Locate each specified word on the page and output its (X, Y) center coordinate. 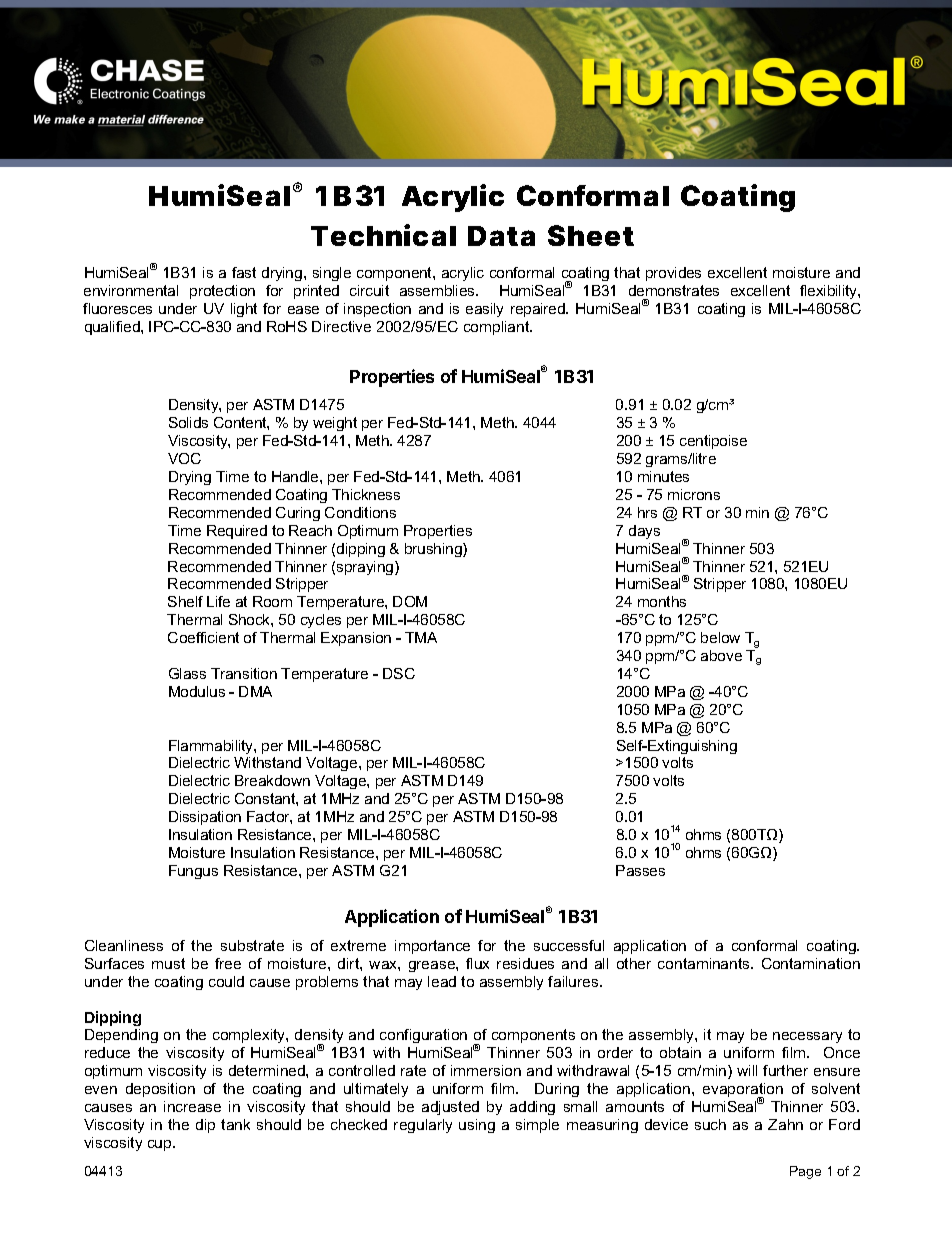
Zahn (785, 1124)
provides (673, 274)
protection (222, 292)
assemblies (438, 290)
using (477, 1126)
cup (161, 1145)
